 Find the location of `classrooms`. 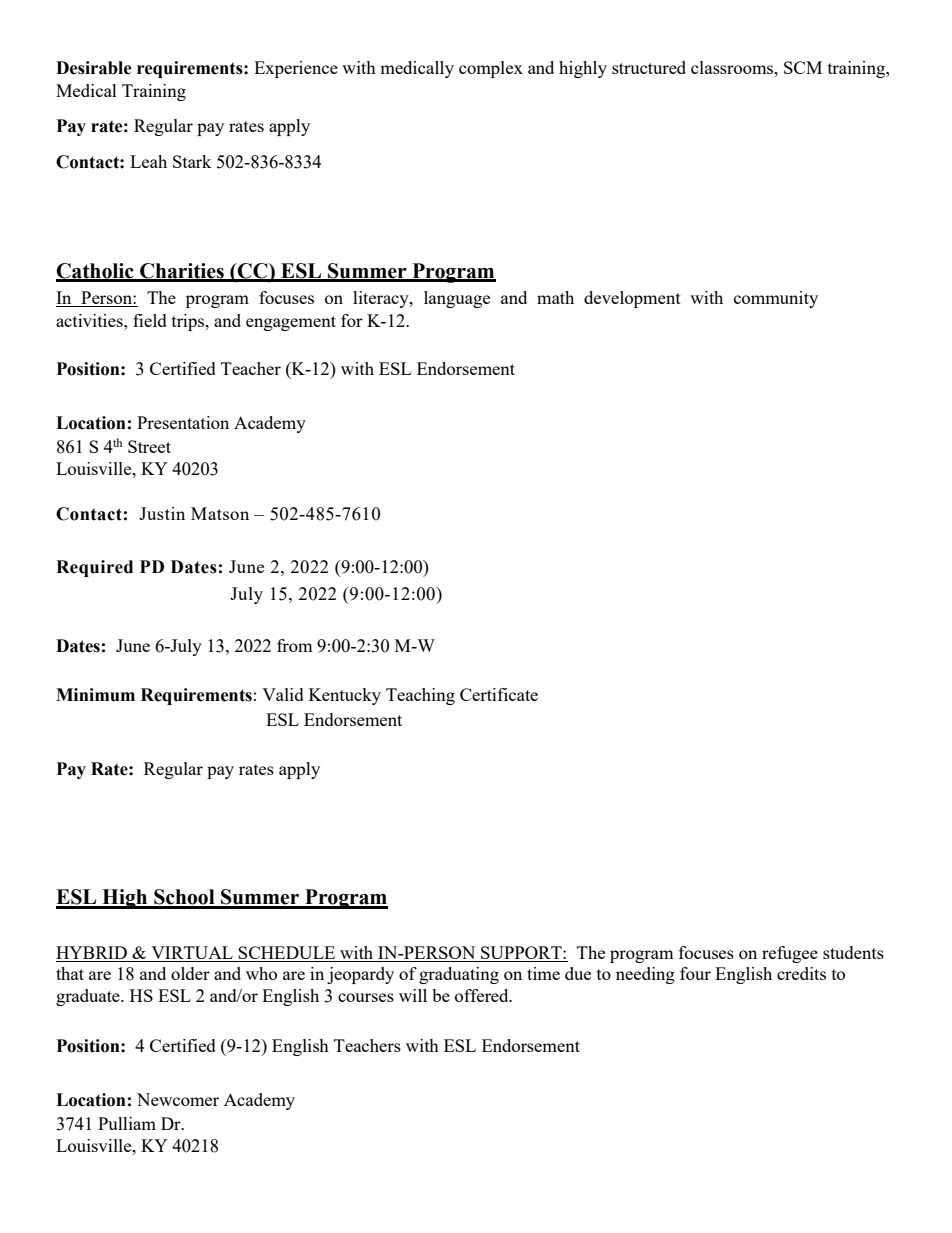

classrooms is located at coordinates (733, 67).
